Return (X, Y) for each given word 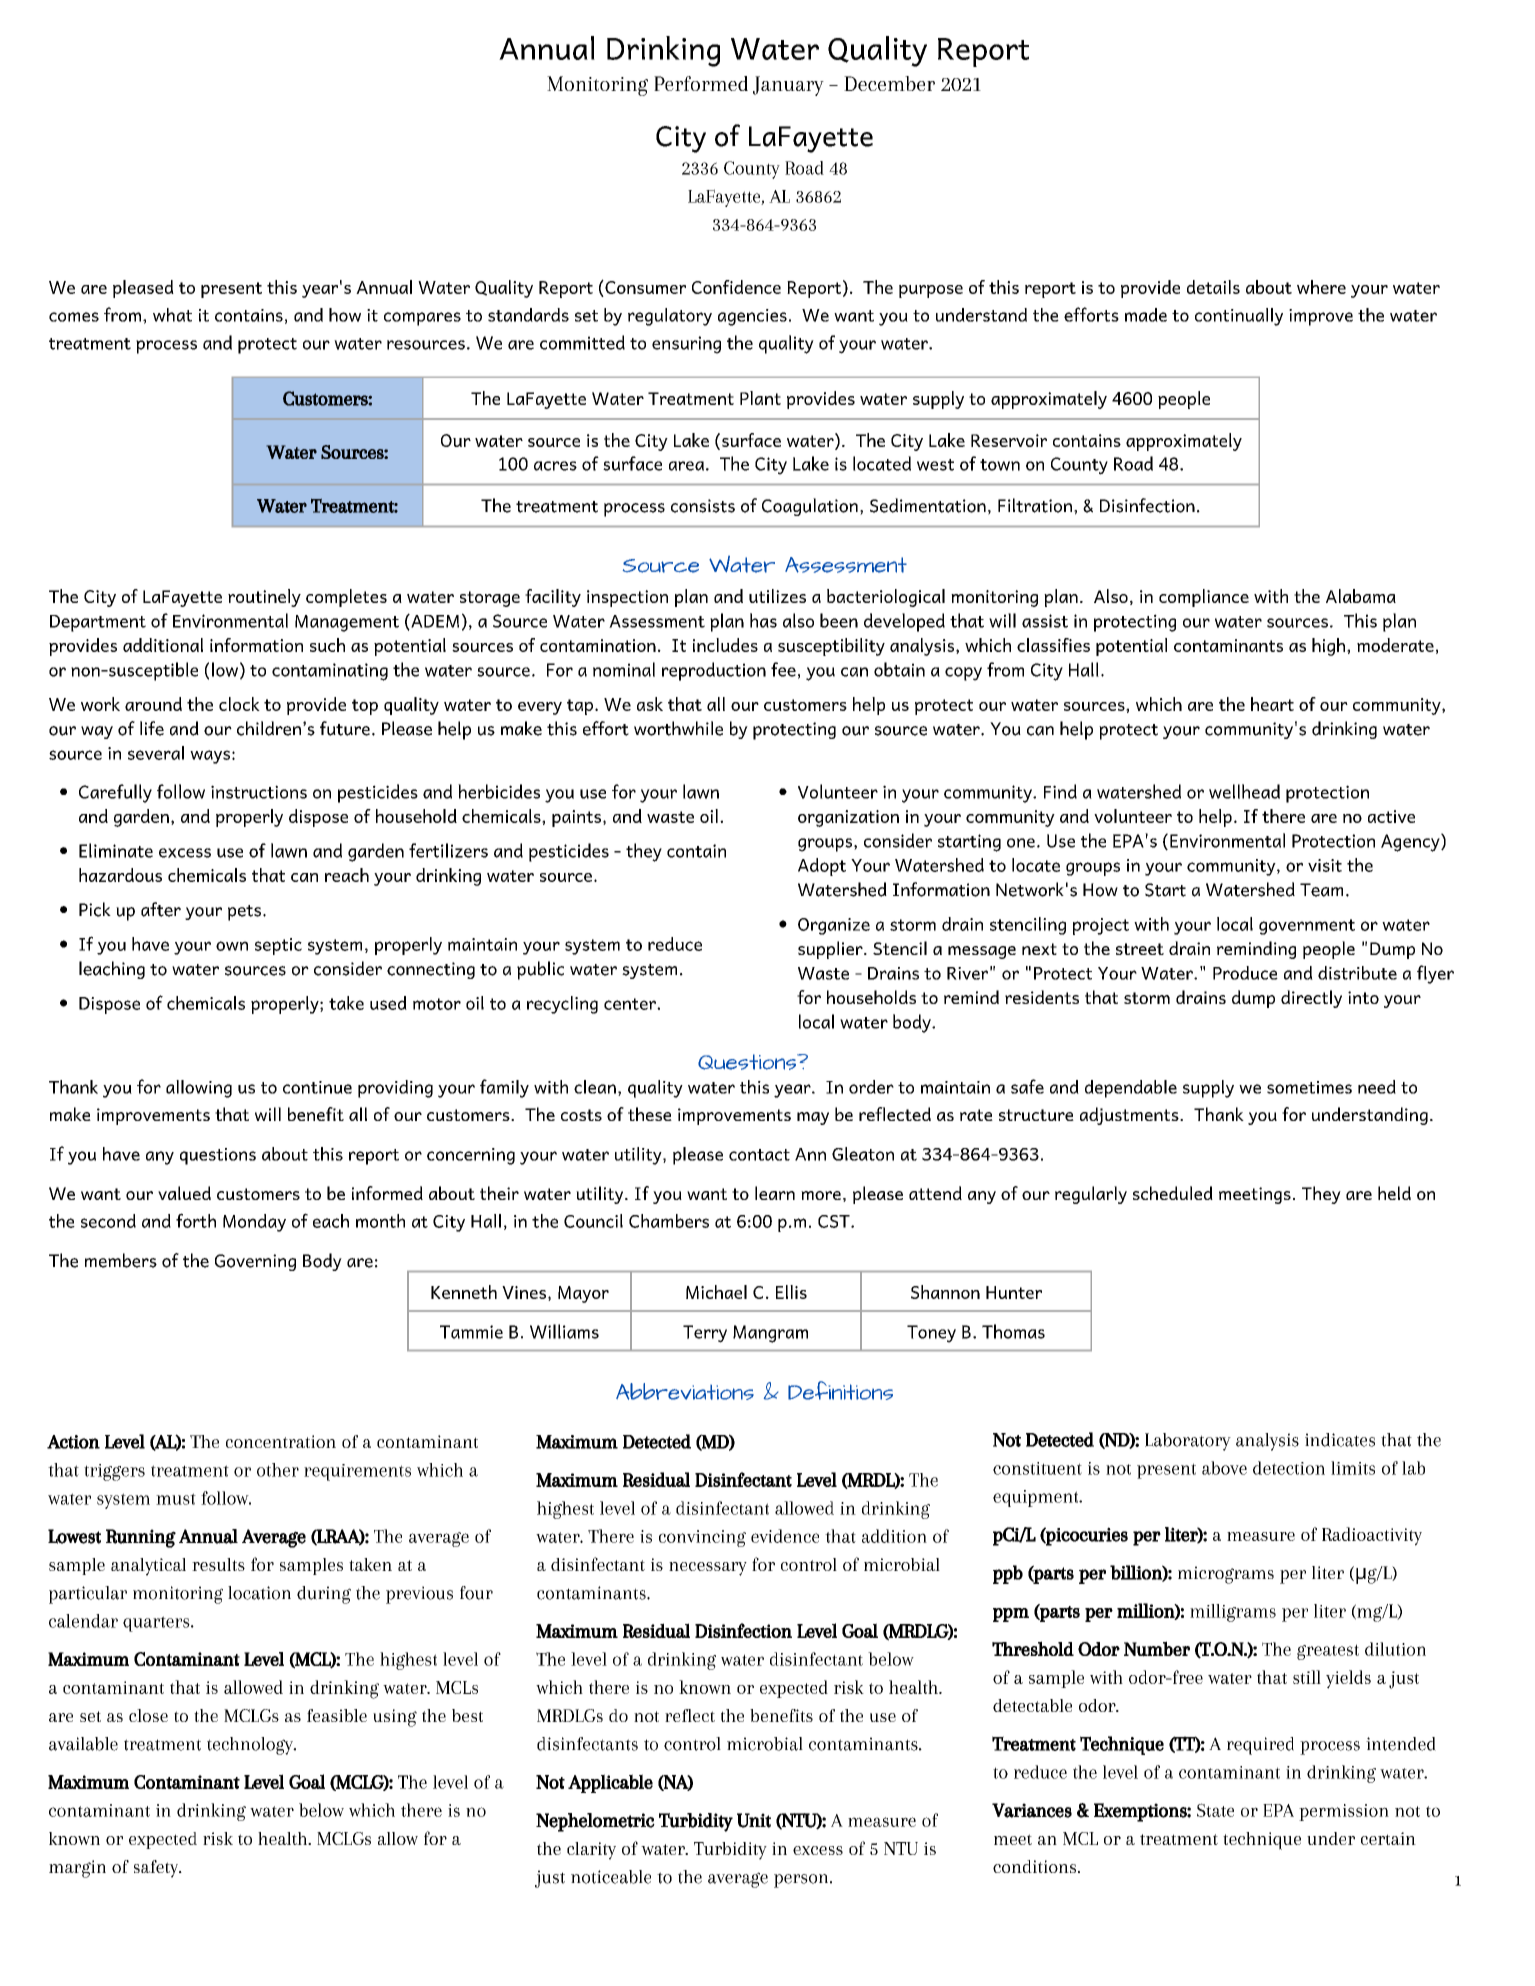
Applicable (610, 1783)
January (788, 86)
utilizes (777, 596)
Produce (1245, 973)
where (1321, 287)
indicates (1340, 1440)
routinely (264, 598)
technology (251, 1746)
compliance (1204, 598)
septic (278, 946)
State (1215, 1810)
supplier (831, 950)
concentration (281, 1441)
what (172, 315)
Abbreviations (685, 1391)
